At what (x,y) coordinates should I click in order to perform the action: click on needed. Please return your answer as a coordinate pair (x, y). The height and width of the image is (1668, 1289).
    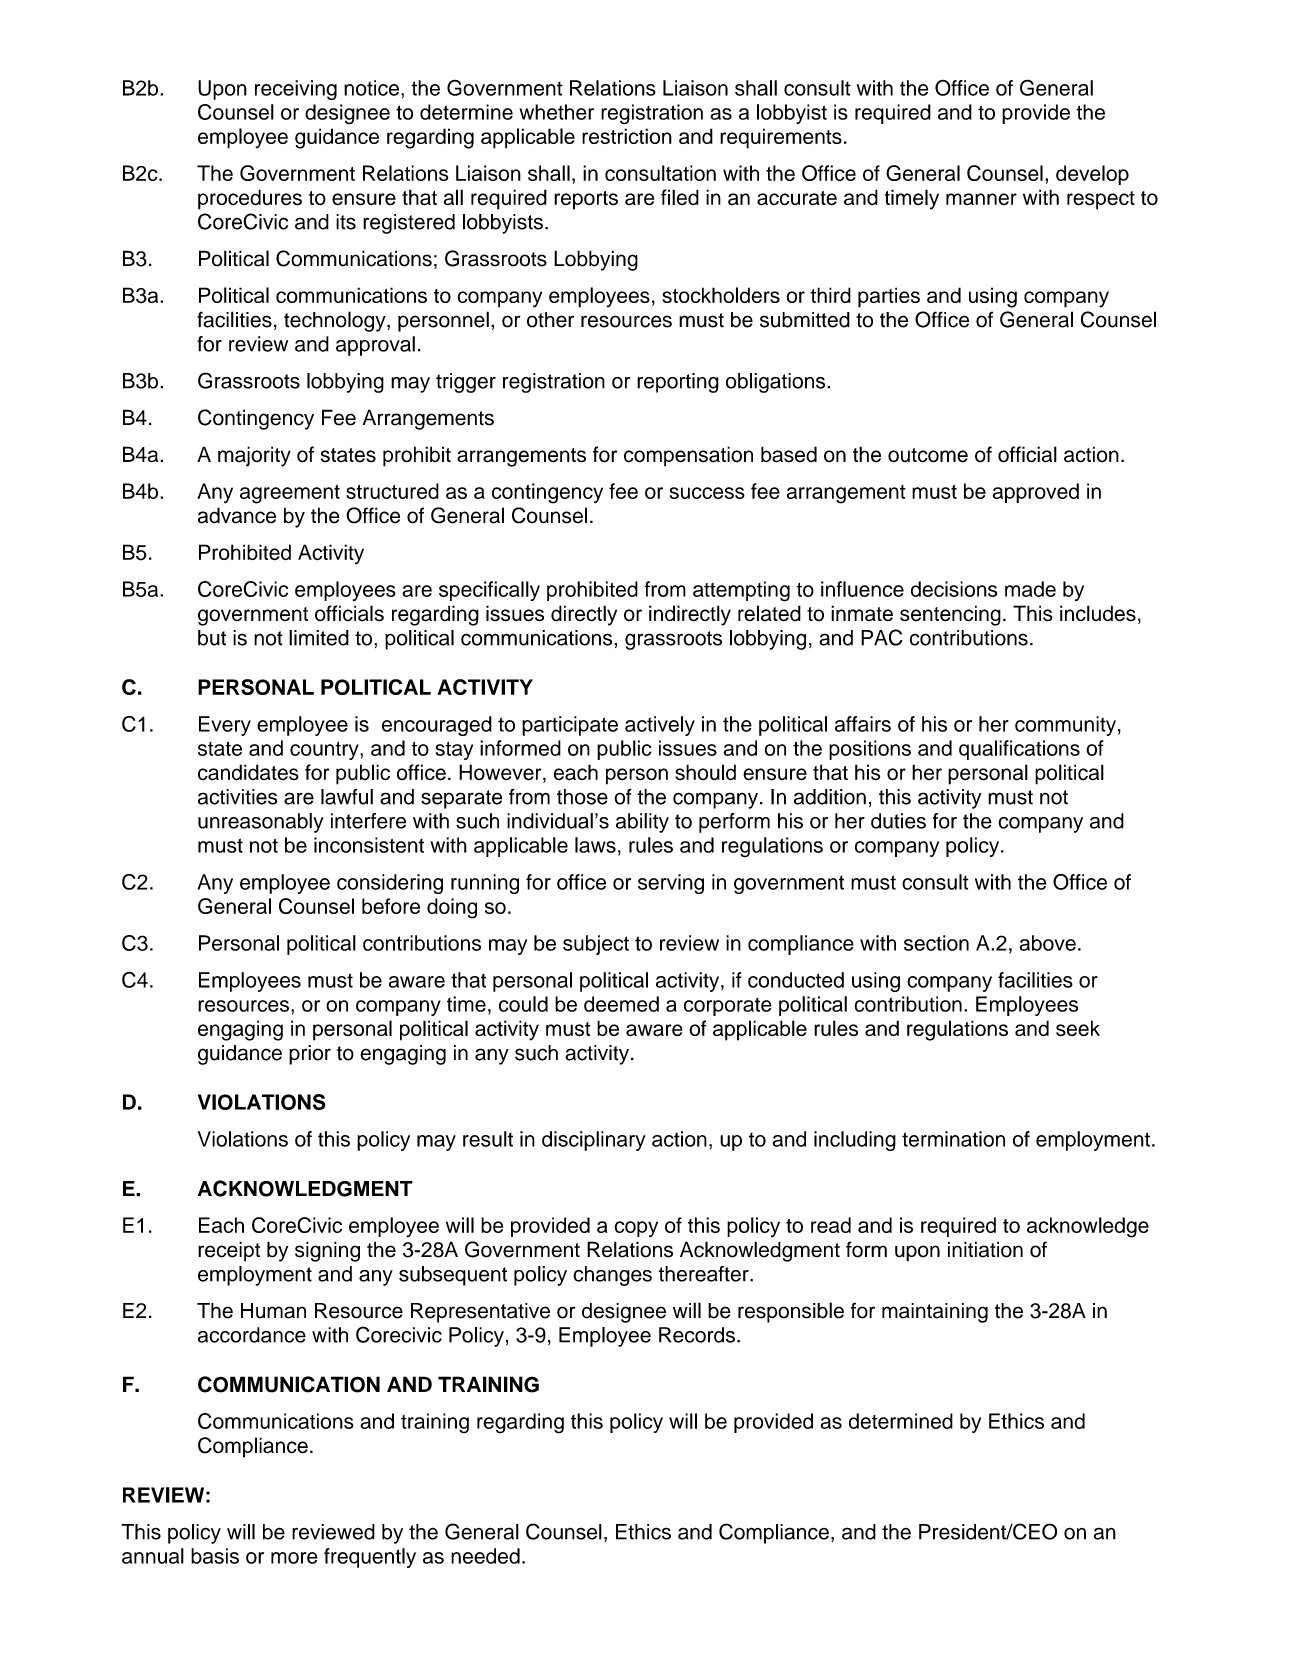
    Looking at the image, I should click on (485, 1556).
